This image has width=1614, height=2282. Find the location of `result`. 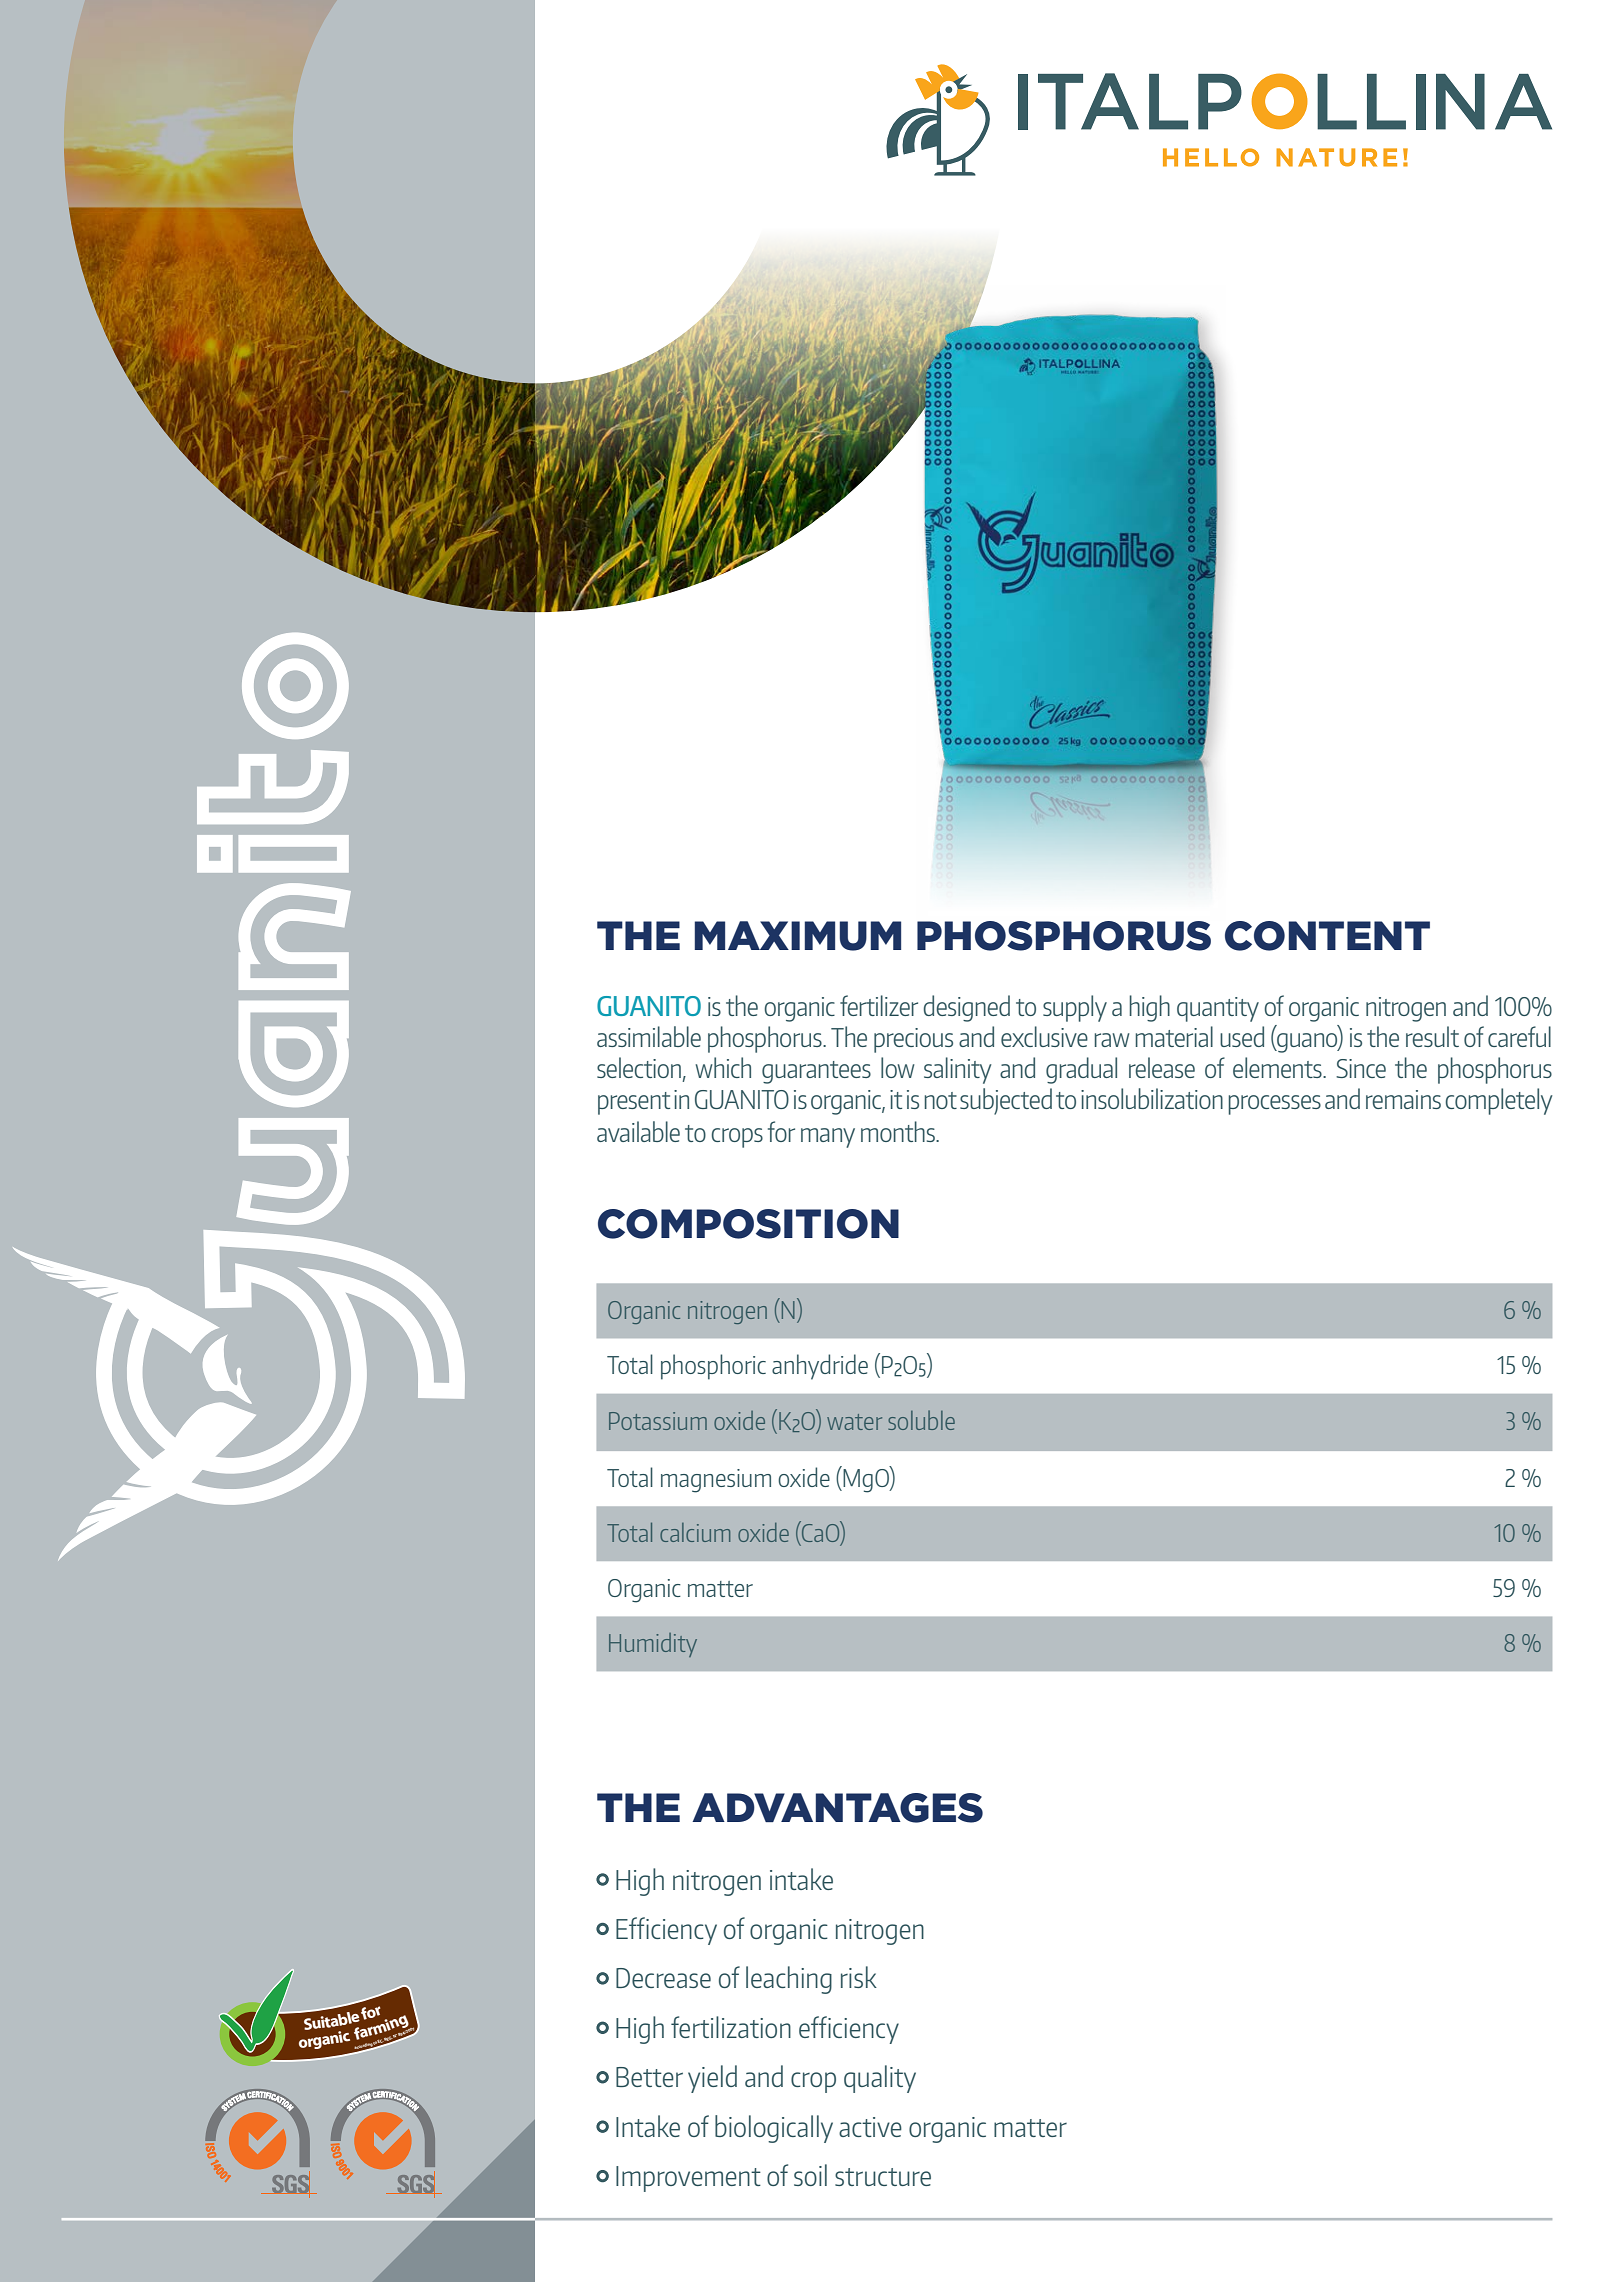

result is located at coordinates (1432, 1036).
